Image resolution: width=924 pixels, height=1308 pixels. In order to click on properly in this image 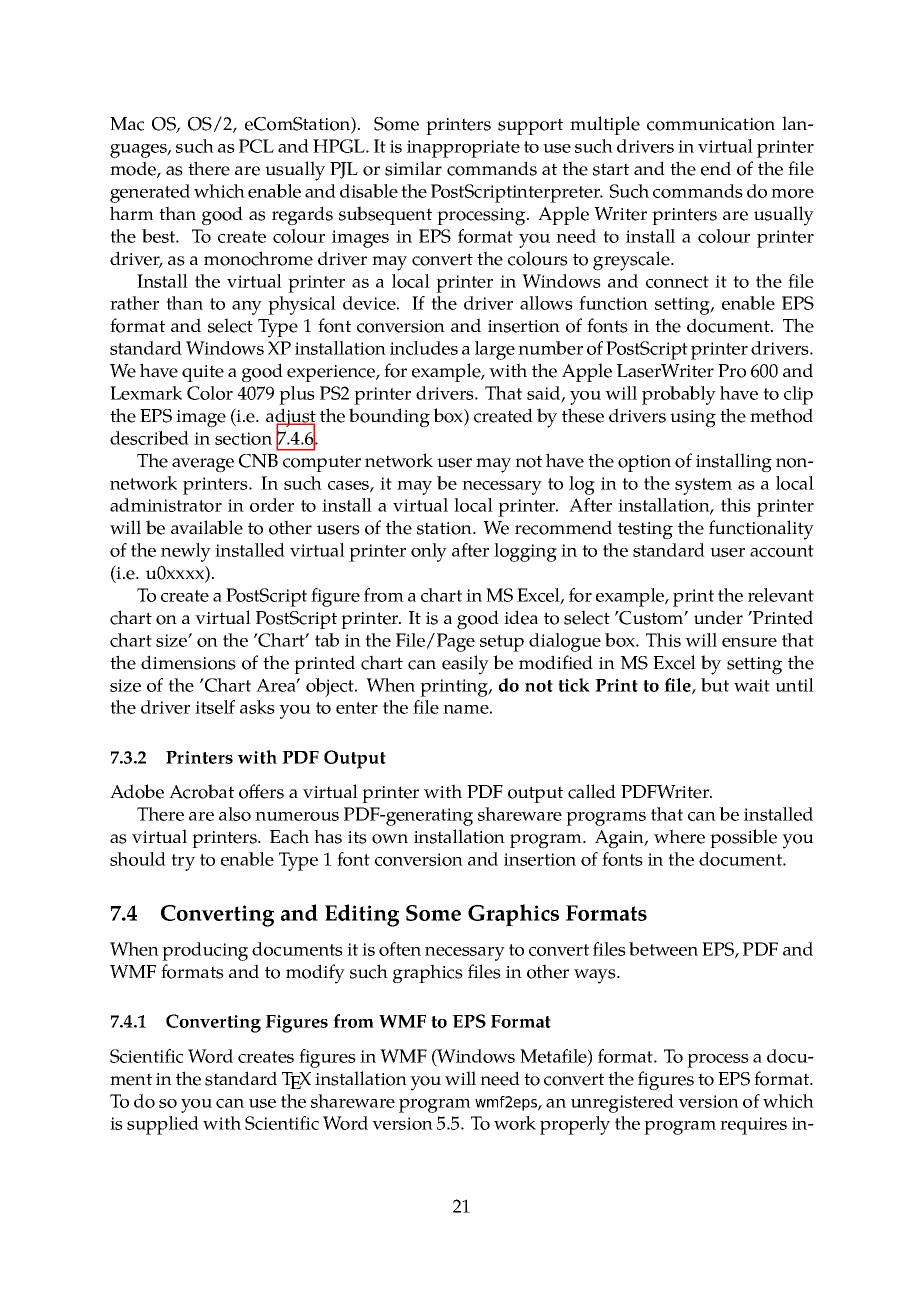, I will do `click(575, 1125)`.
